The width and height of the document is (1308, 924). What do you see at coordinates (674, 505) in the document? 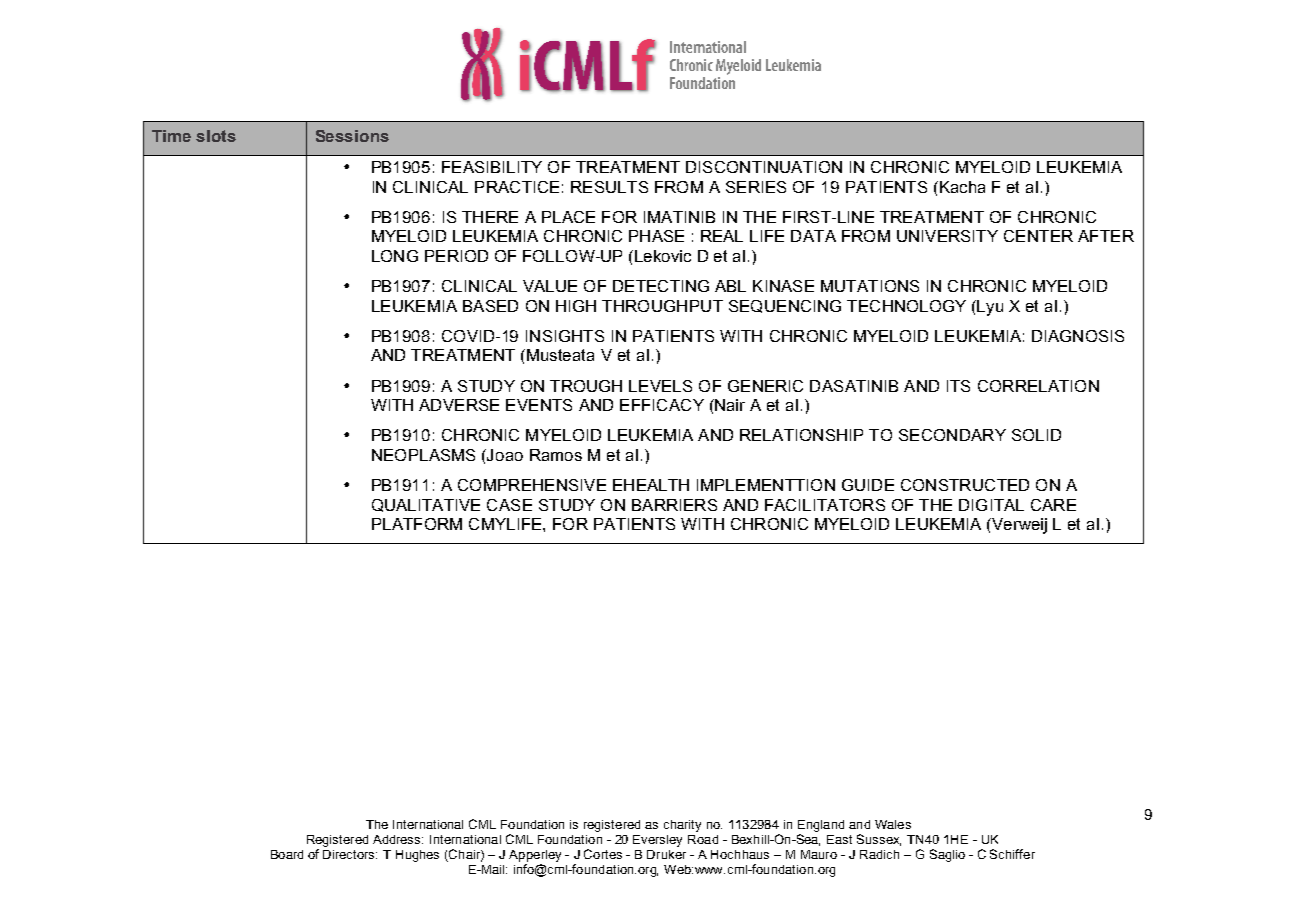
I see `BARRIERS` at bounding box center [674, 505].
